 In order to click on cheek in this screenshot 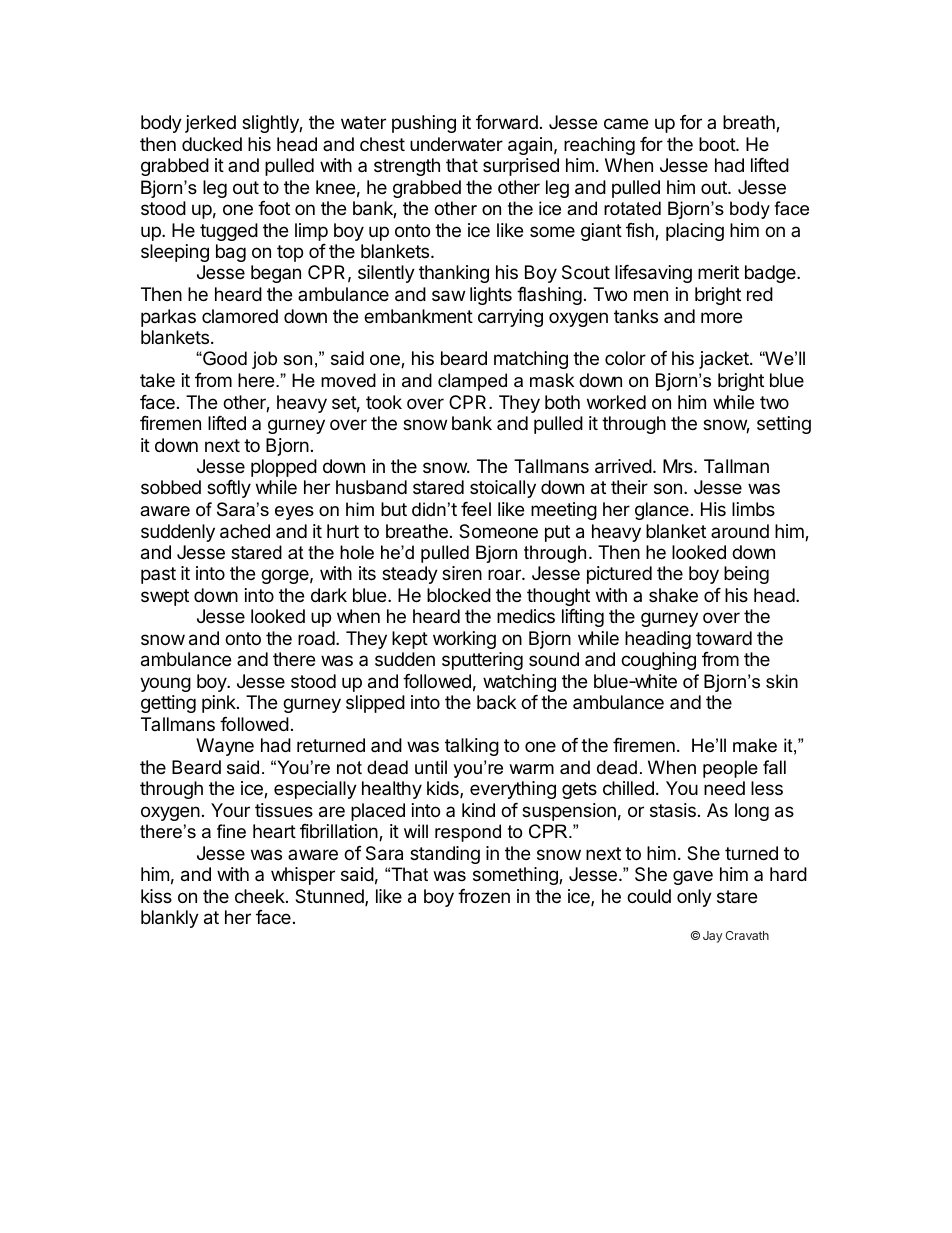, I will do `click(261, 896)`.
